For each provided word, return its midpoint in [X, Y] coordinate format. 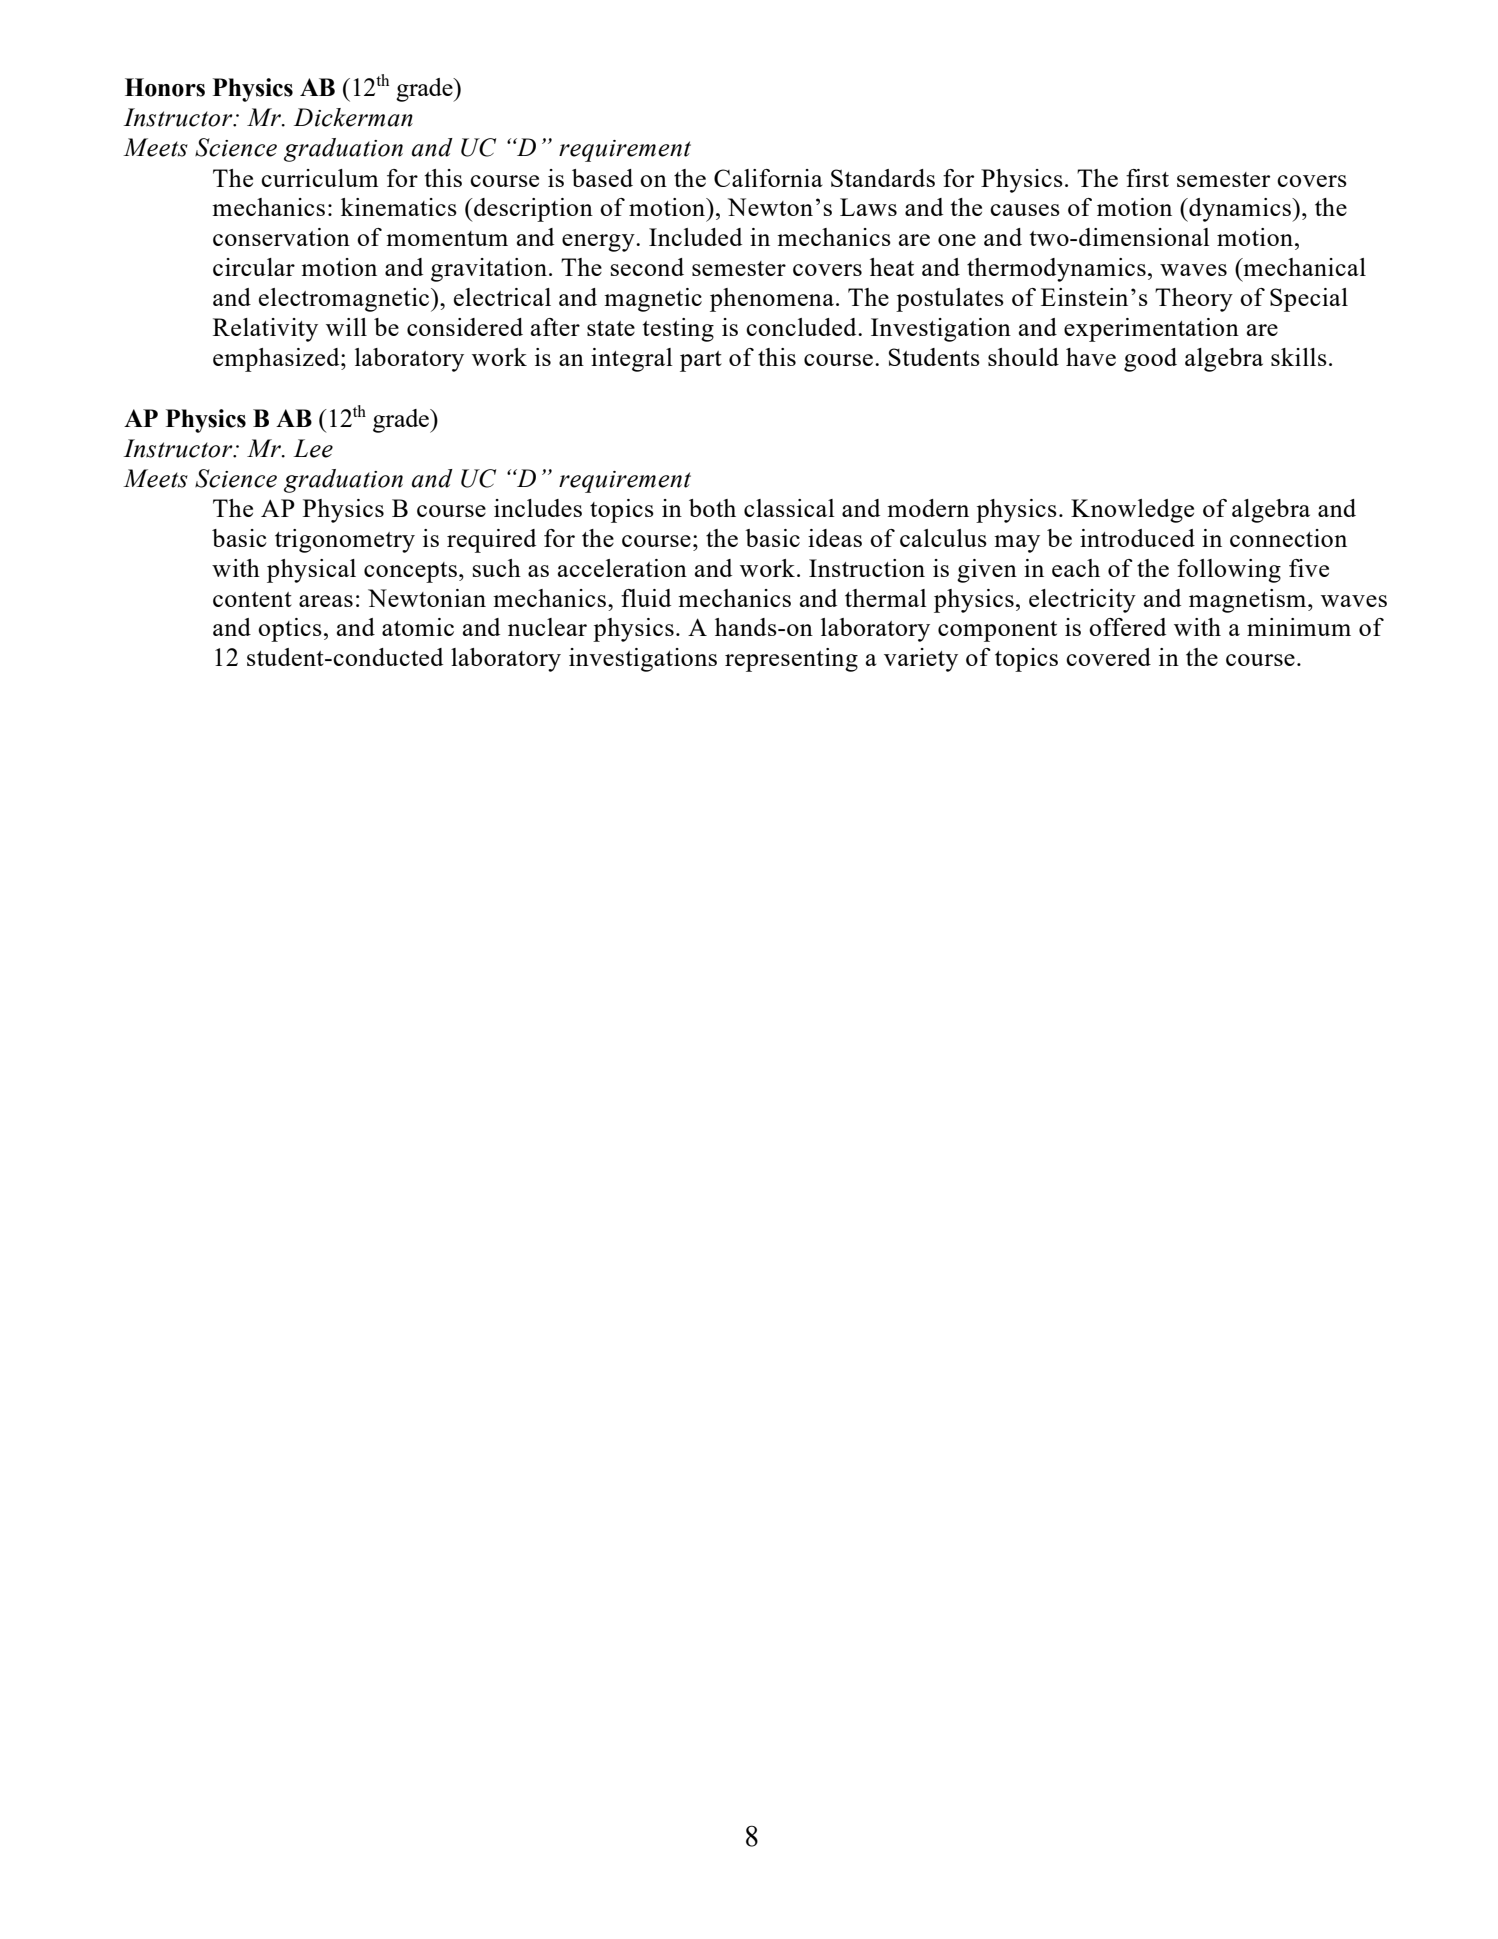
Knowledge [1132, 511]
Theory [1194, 300]
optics [290, 630]
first [1147, 178]
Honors [165, 87]
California [768, 178]
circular [254, 267]
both [712, 508]
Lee [313, 448]
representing [791, 660]
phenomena [772, 300]
